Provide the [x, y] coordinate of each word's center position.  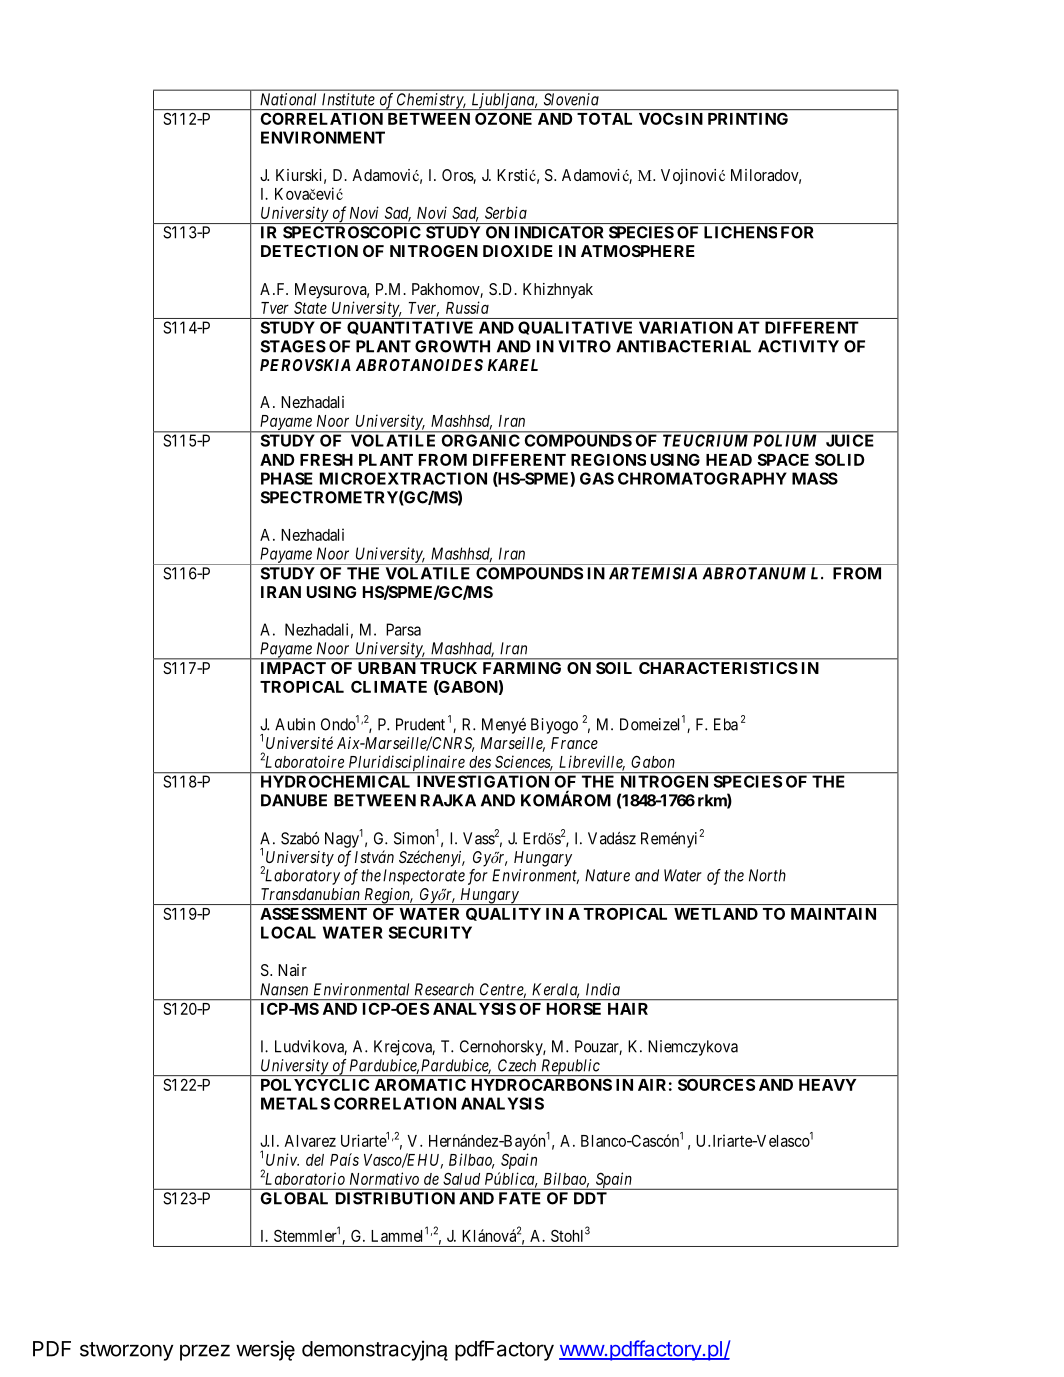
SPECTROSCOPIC [352, 232]
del [315, 1160]
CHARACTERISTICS [718, 668]
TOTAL [604, 119]
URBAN [386, 668]
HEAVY [827, 1085]
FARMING [522, 668]
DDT [590, 1198]
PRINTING [748, 119]
